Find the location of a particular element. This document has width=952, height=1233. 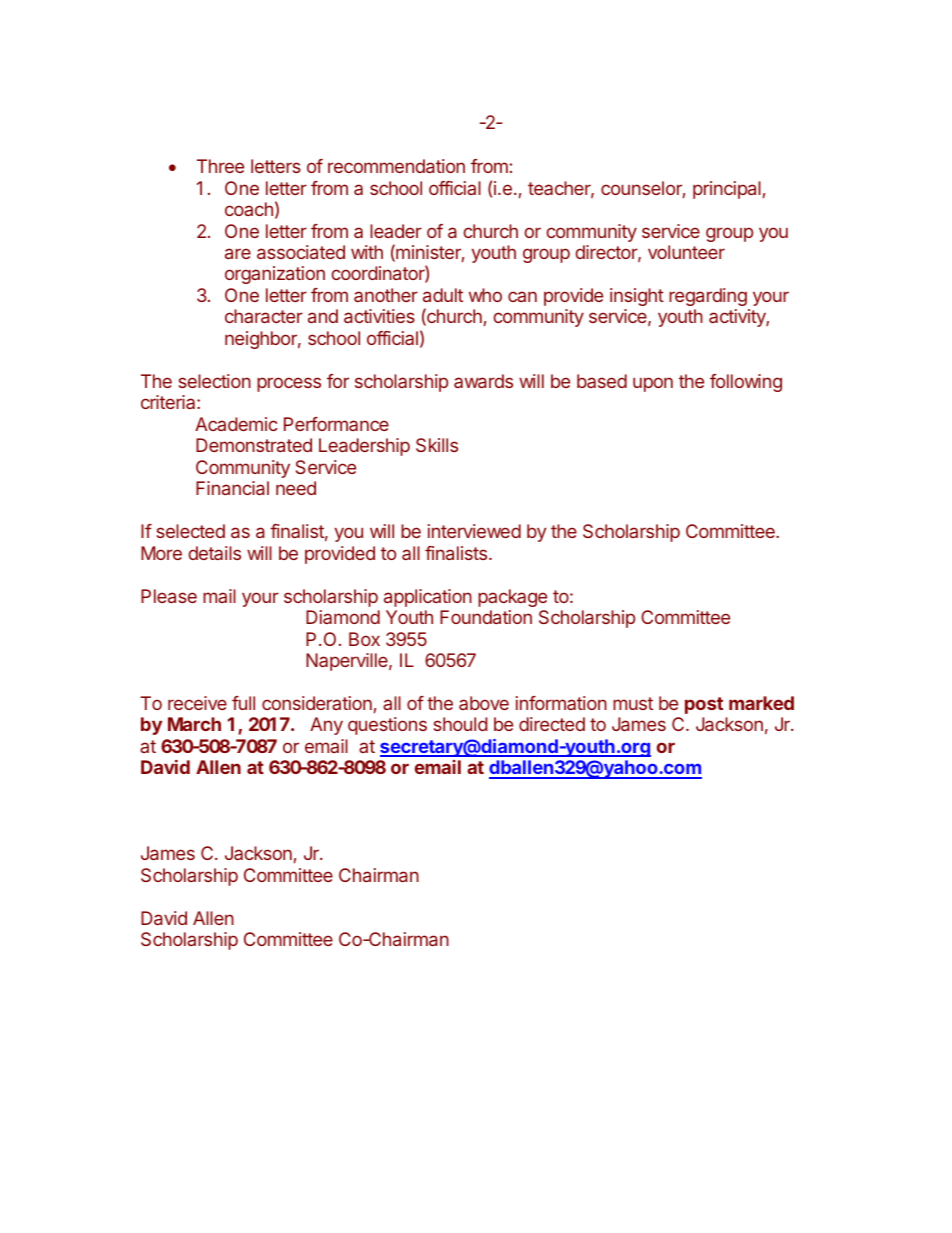

recommendation is located at coordinates (396, 166).
